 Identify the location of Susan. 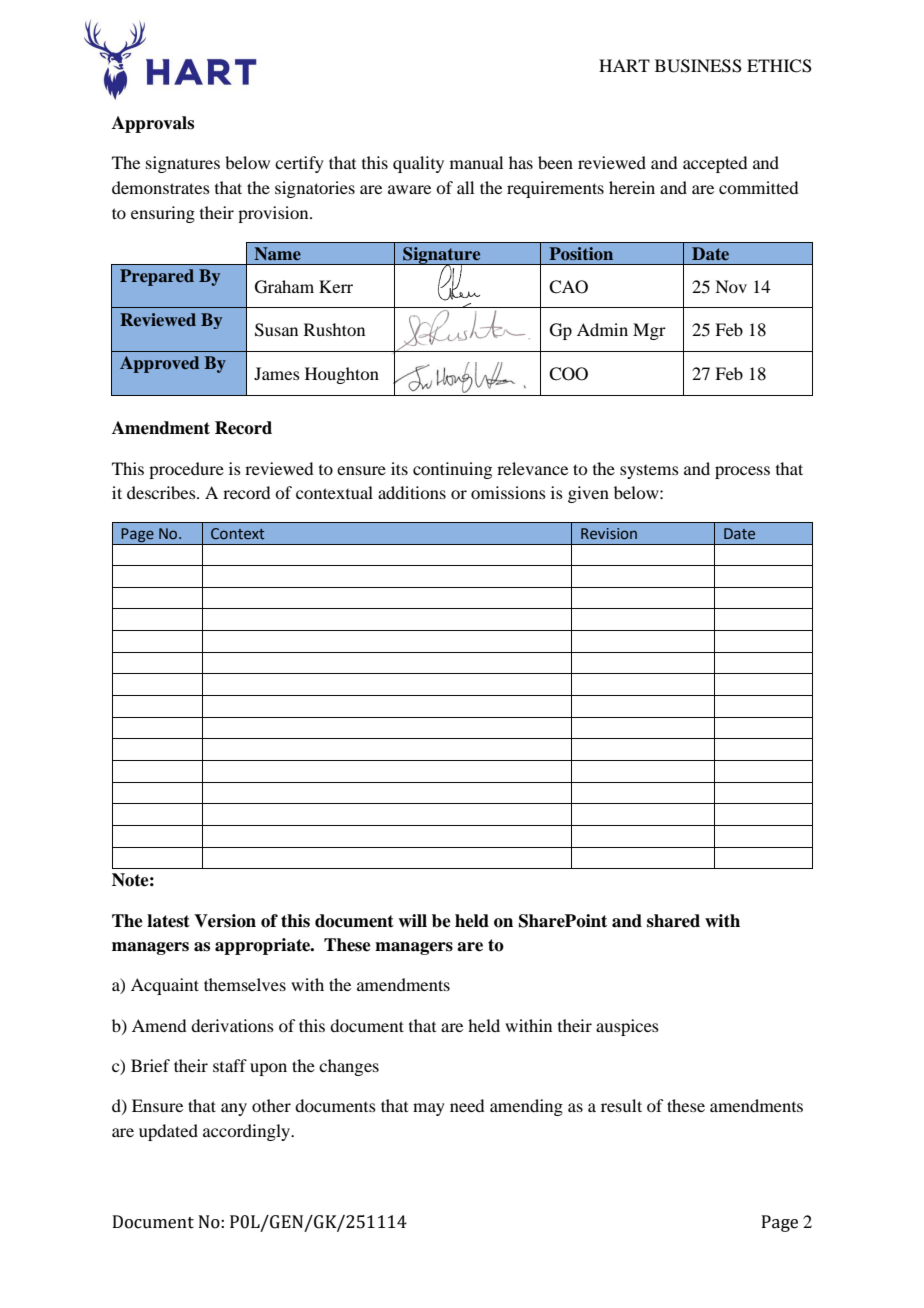
(276, 330).
